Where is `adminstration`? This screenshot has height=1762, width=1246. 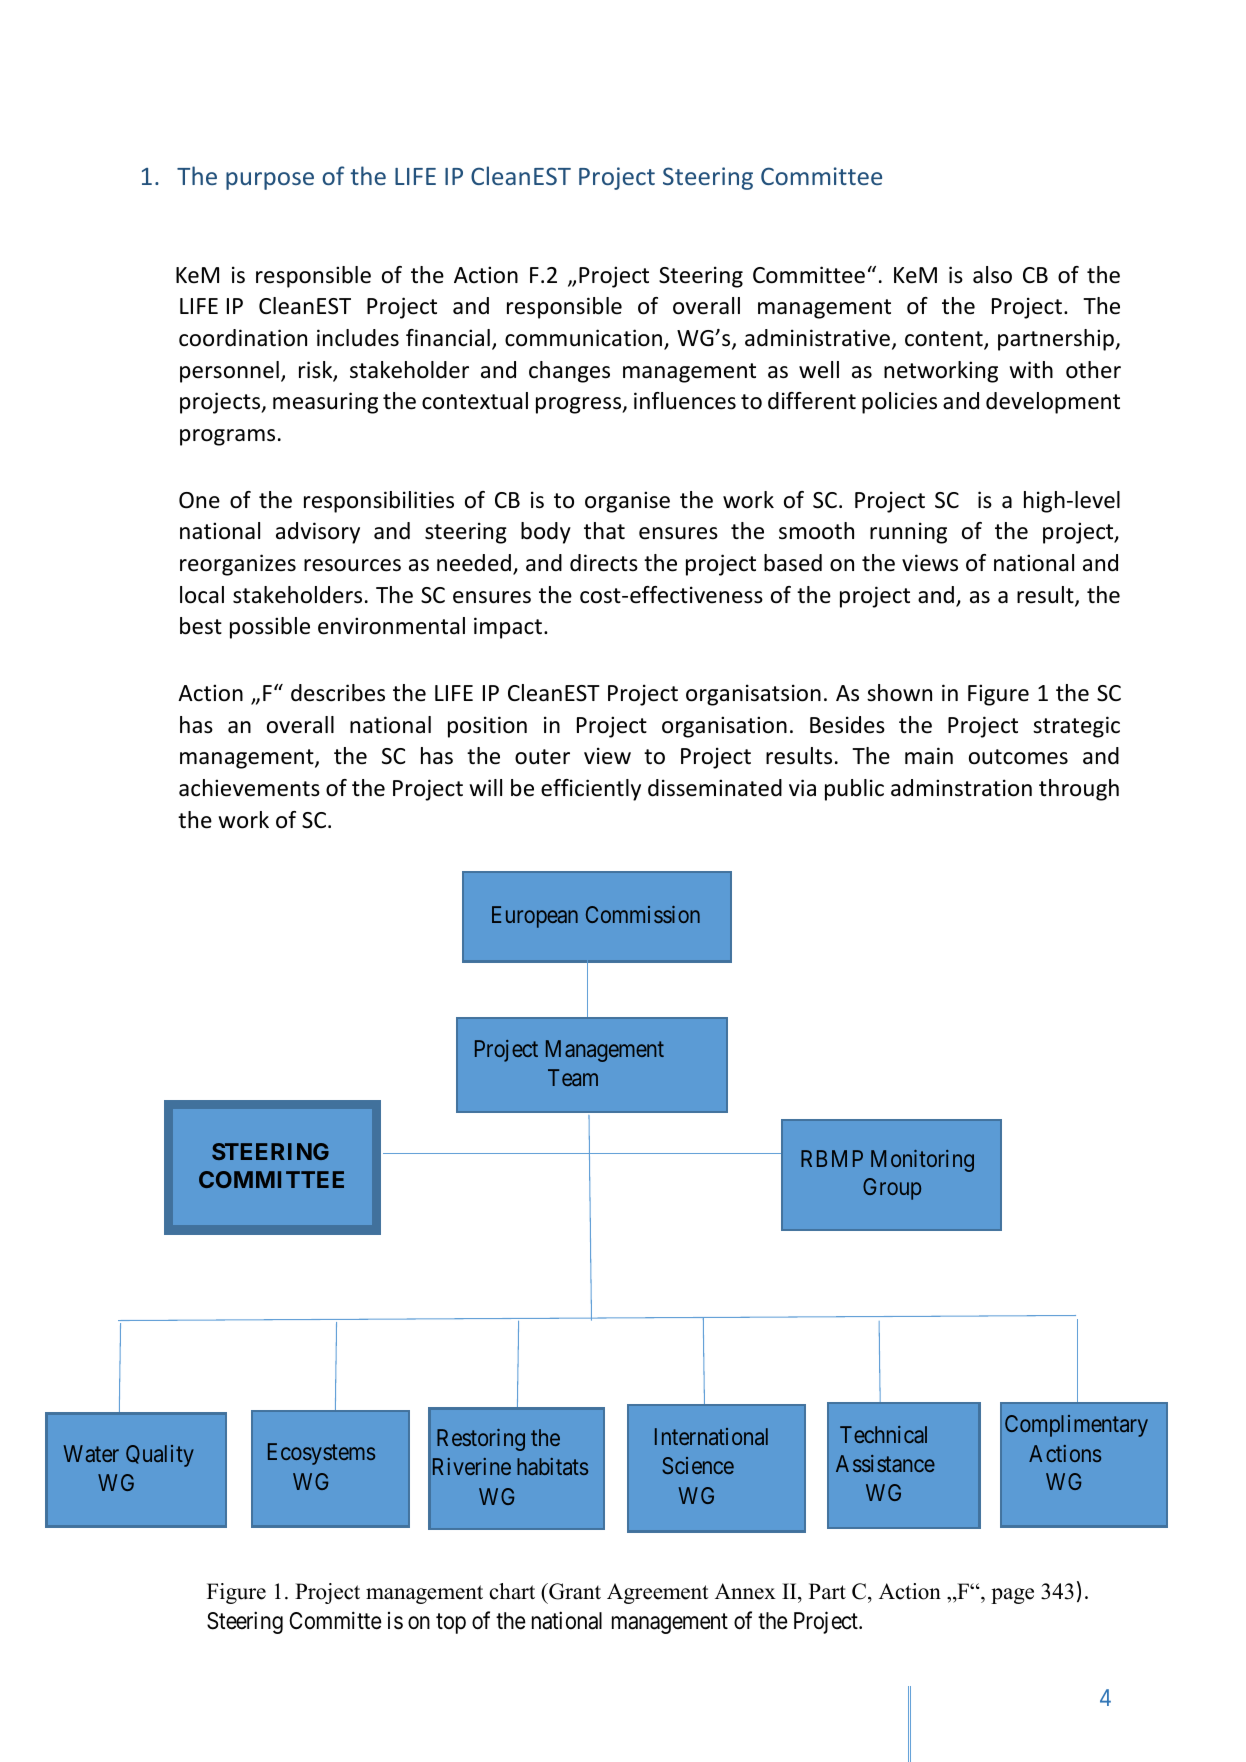 adminstration is located at coordinates (961, 788).
